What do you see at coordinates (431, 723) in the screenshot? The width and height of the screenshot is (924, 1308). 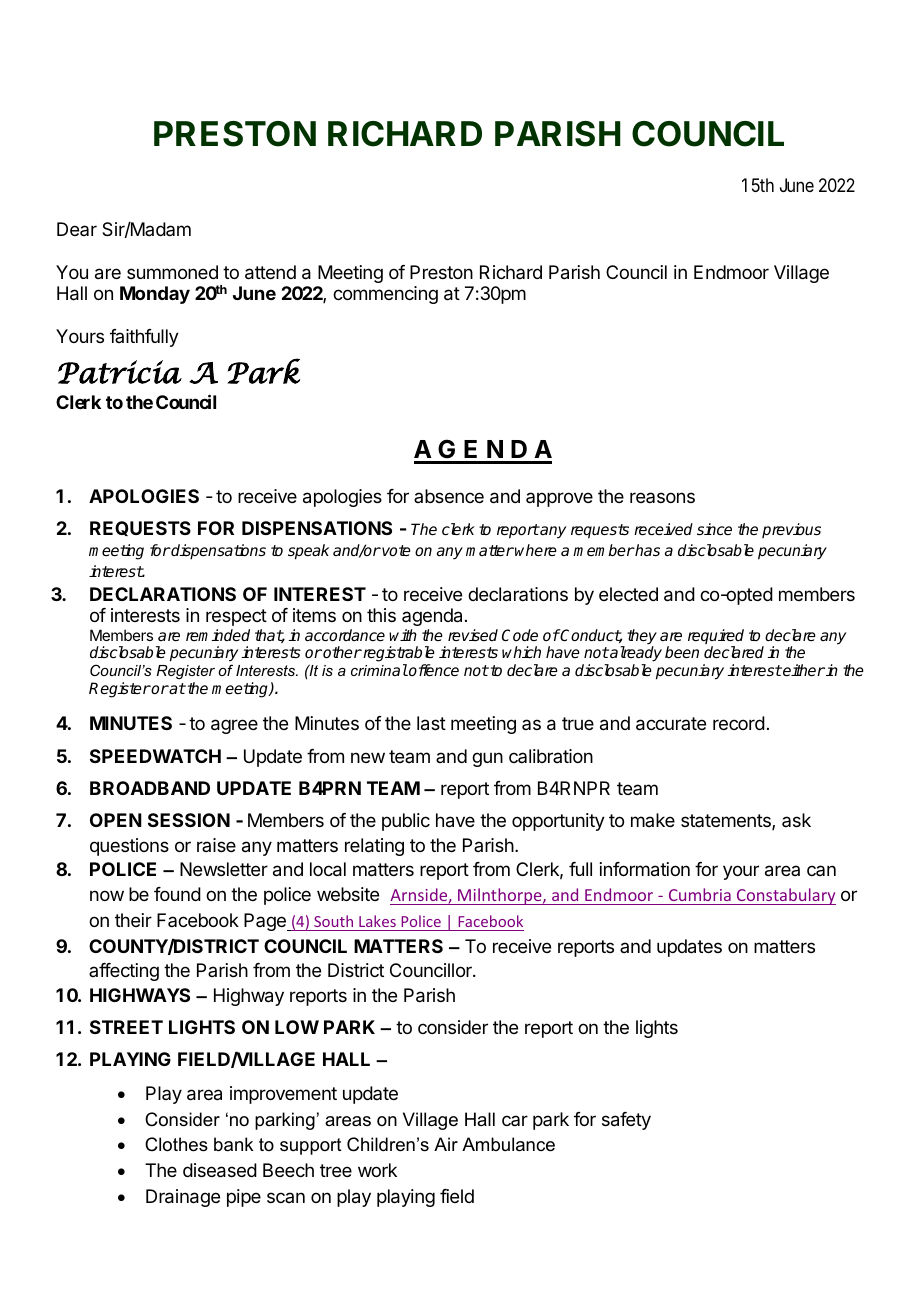 I see `last` at bounding box center [431, 723].
